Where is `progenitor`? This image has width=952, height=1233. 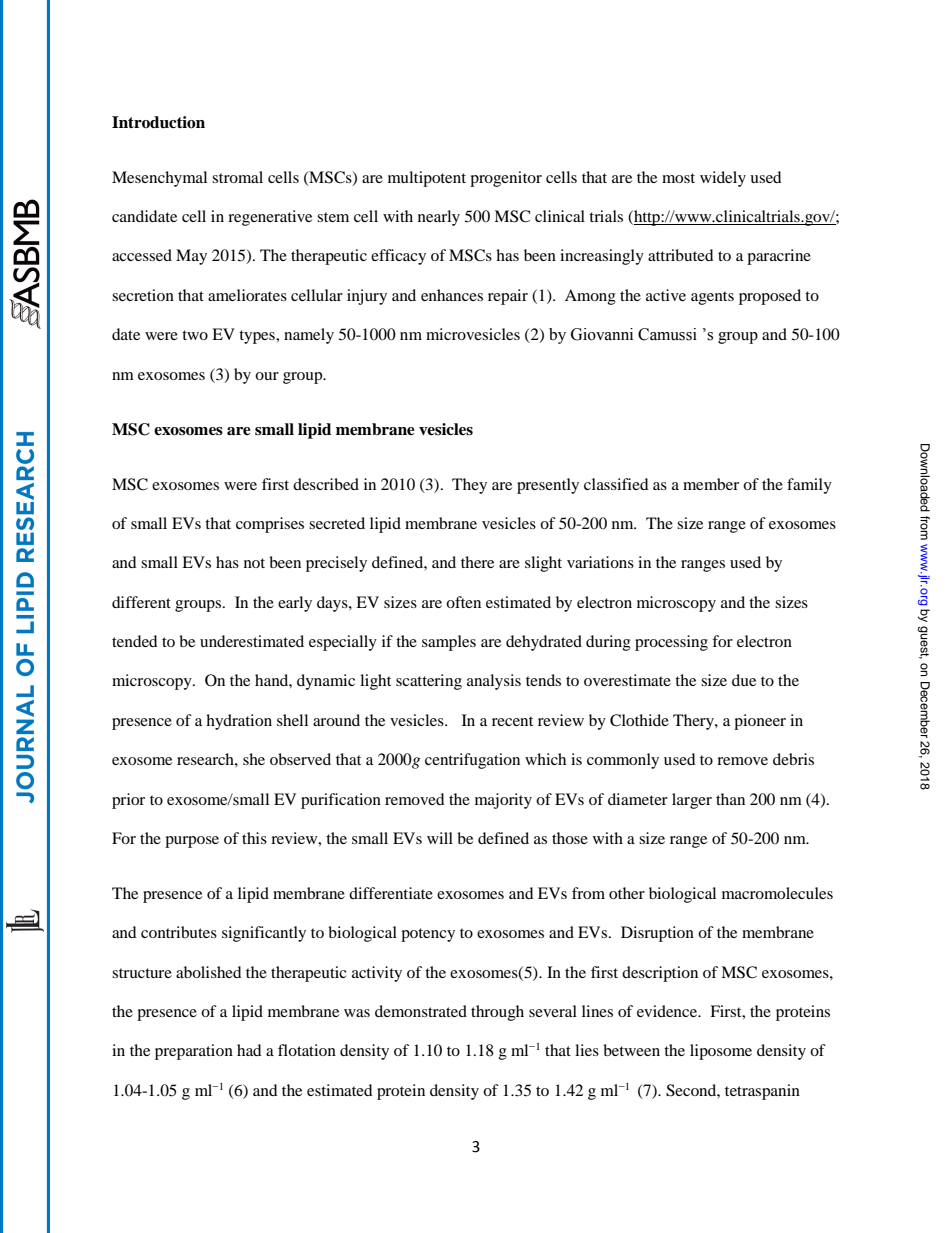 progenitor is located at coordinates (506, 179).
